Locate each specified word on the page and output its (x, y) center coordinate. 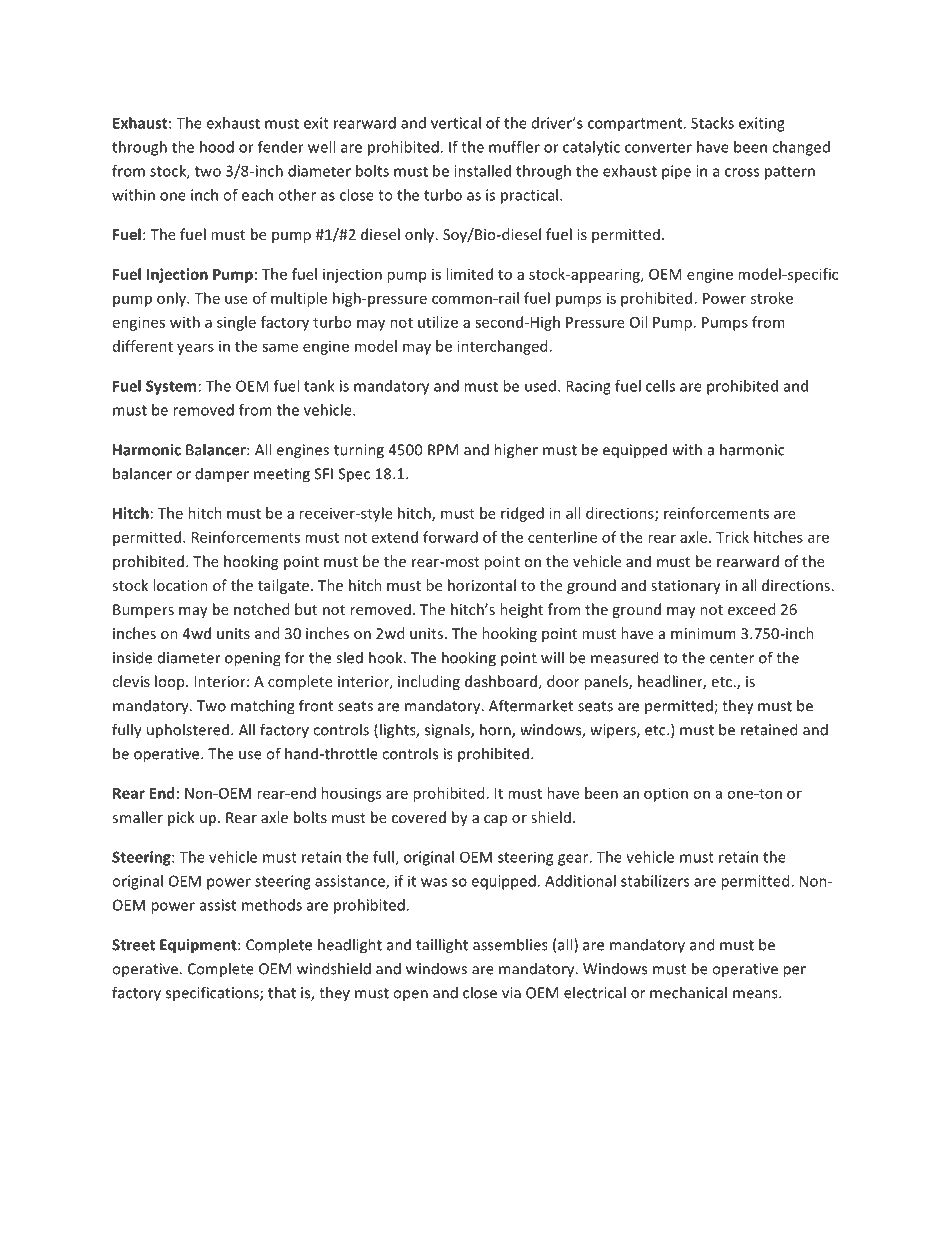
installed (482, 171)
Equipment (199, 946)
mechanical (688, 992)
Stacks (712, 123)
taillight (442, 946)
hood (217, 147)
